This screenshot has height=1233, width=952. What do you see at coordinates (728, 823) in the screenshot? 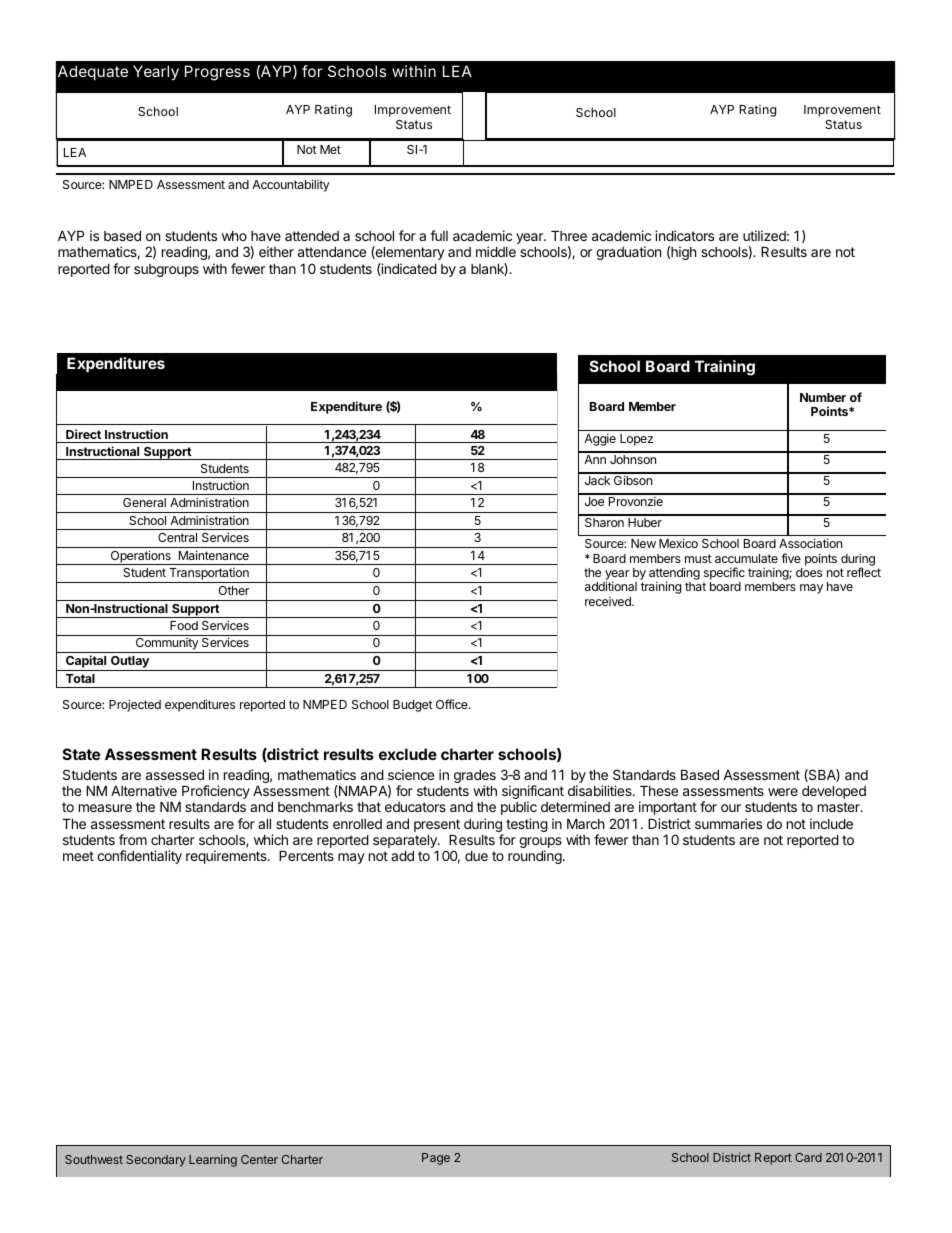
I see `summaries` at bounding box center [728, 823].
